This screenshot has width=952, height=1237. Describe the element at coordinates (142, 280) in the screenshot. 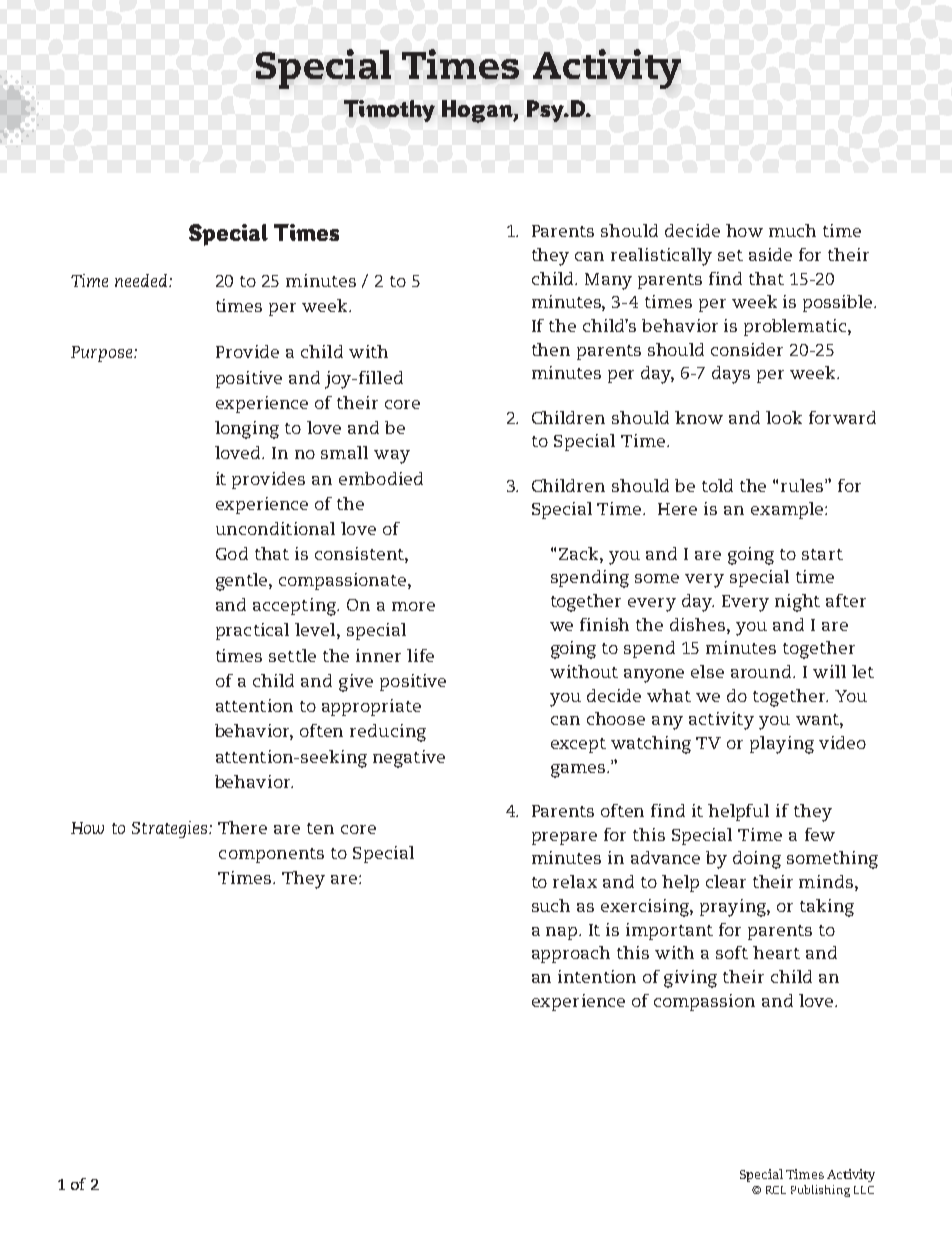

I see `needed` at that location.
